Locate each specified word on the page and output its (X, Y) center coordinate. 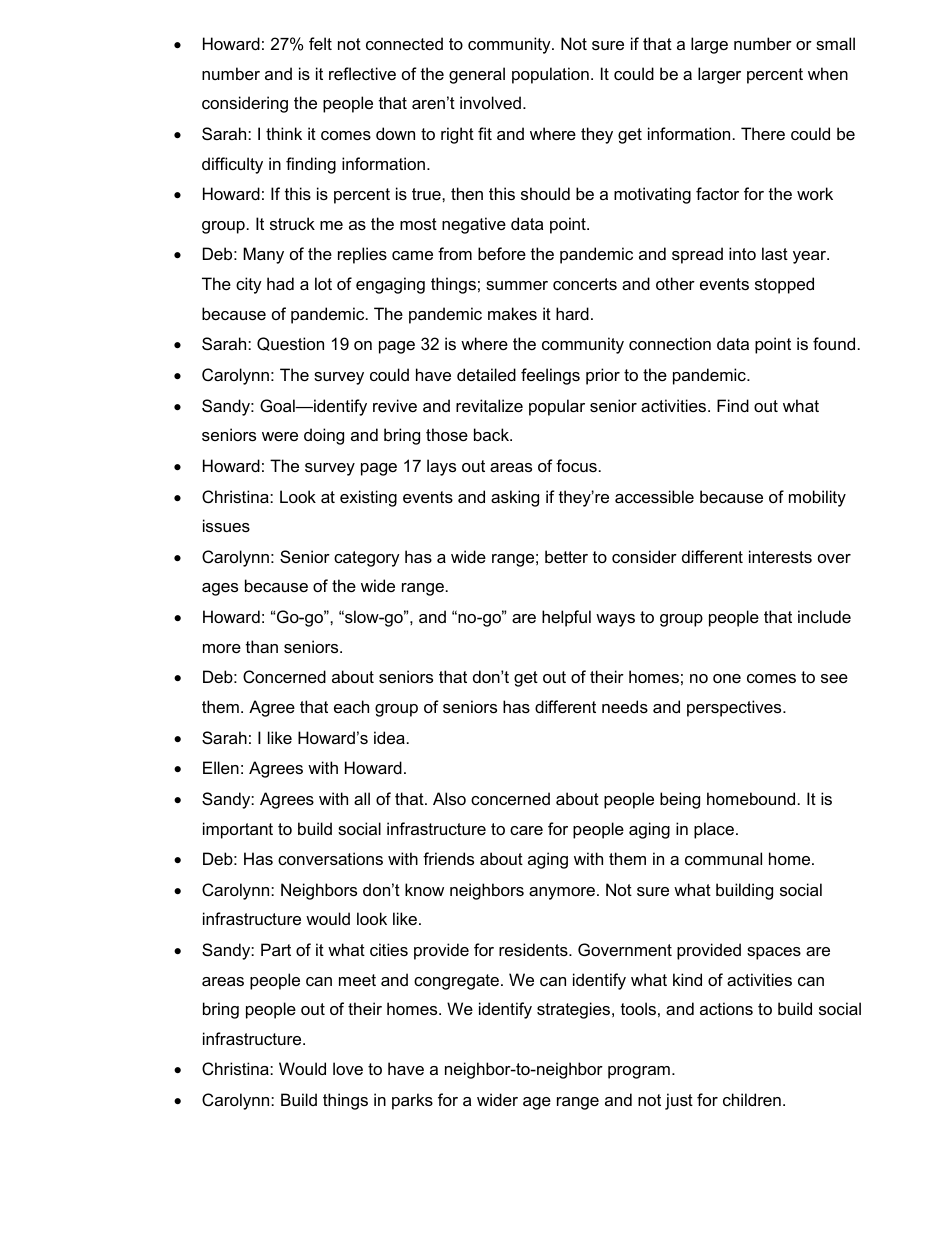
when (828, 73)
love (348, 1068)
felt (320, 43)
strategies (575, 1010)
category (367, 559)
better (566, 556)
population (550, 75)
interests (780, 556)
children (752, 1099)
